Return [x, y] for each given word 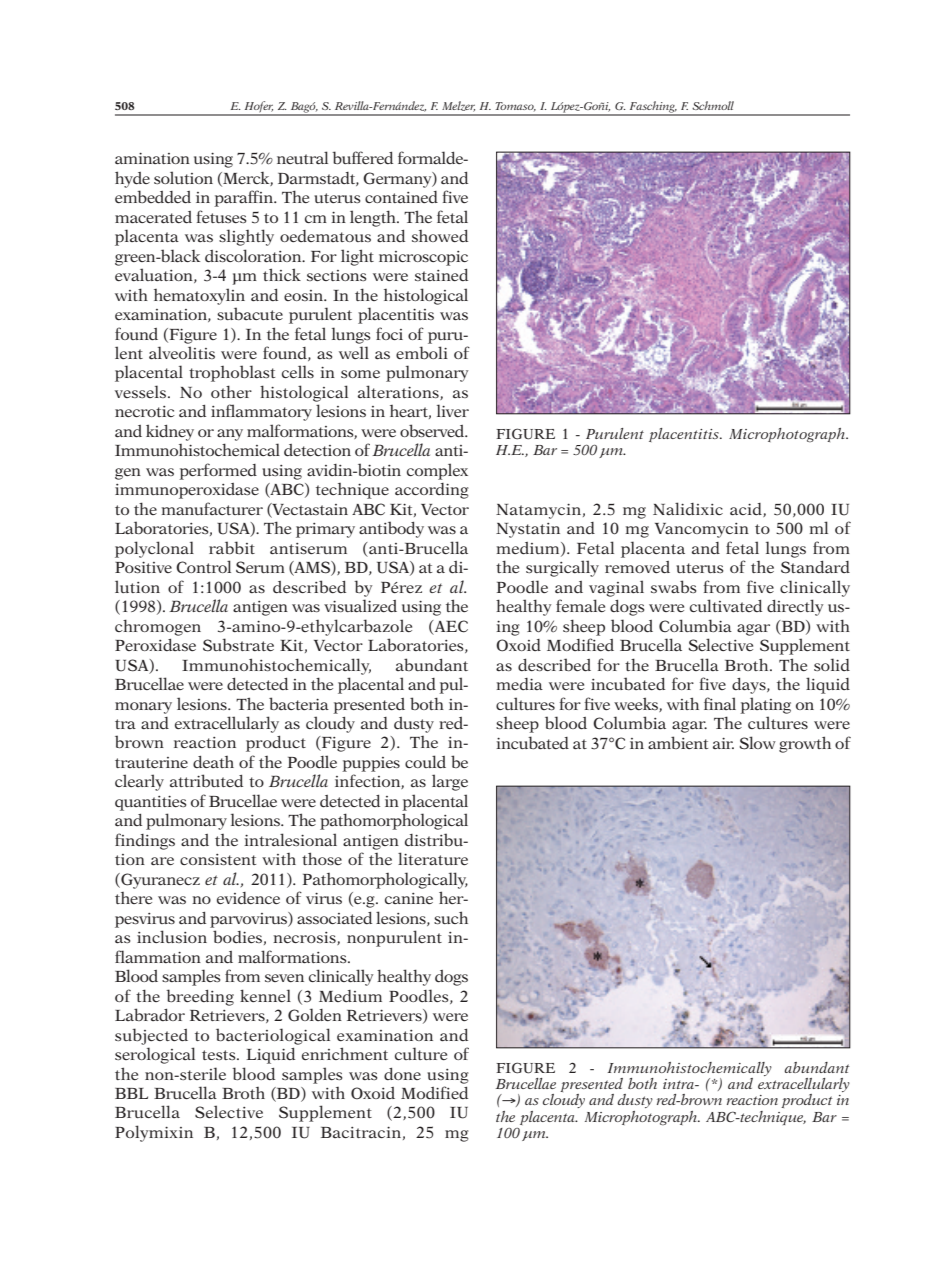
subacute [250, 313]
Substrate [238, 645]
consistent [218, 859]
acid [747, 510]
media [520, 684]
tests [220, 1055]
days [750, 686]
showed [440, 236]
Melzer [458, 106]
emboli [422, 352]
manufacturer [212, 508]
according [432, 491]
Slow [757, 743]
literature [433, 858]
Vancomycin [702, 530]
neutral [302, 157]
